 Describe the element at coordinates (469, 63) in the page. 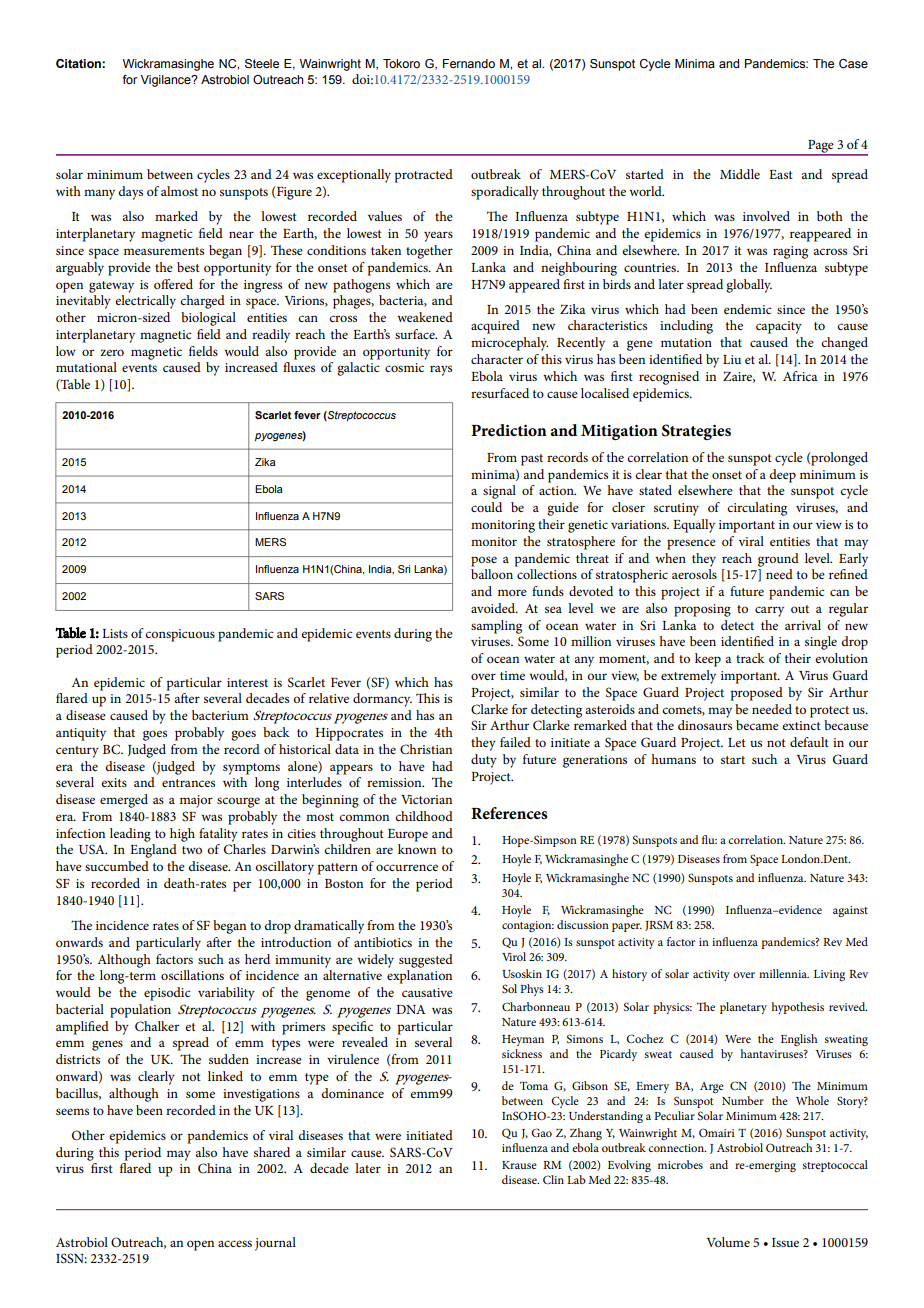

I see `Fernando` at that location.
